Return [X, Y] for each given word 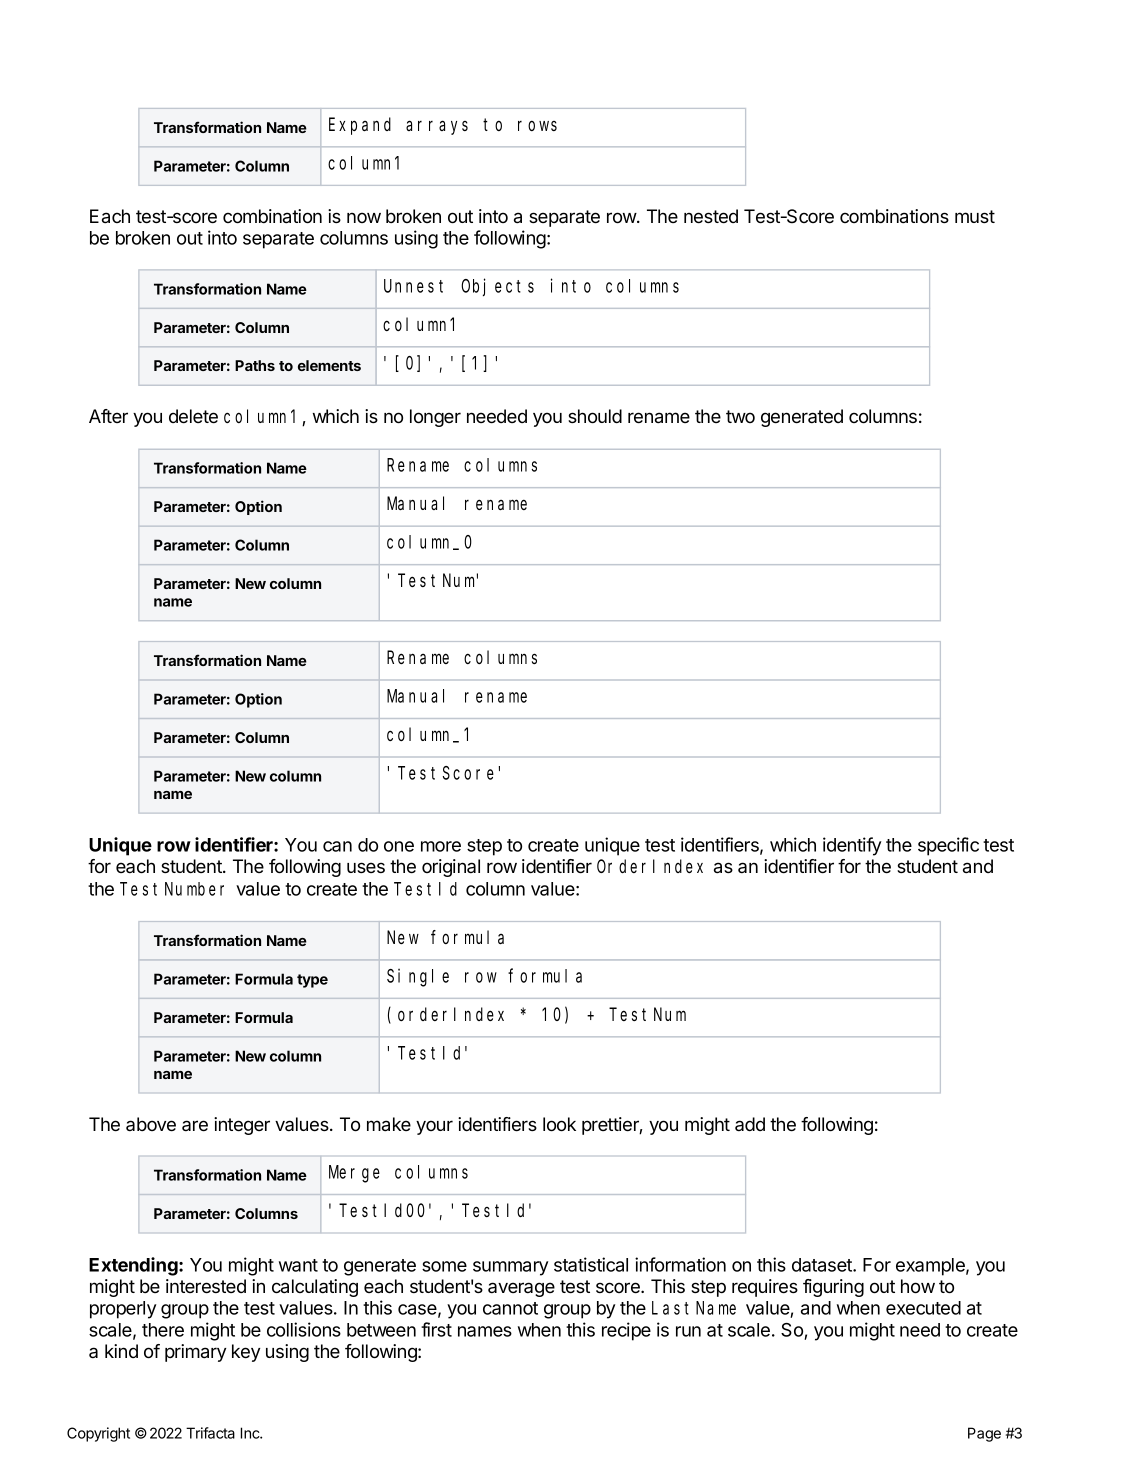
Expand [360, 126]
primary [195, 1353]
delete [193, 416]
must [975, 216]
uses [366, 867]
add [750, 1124]
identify [852, 846]
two [740, 416]
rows [537, 125]
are [195, 1126]
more [441, 846]
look [559, 1124]
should [595, 416]
